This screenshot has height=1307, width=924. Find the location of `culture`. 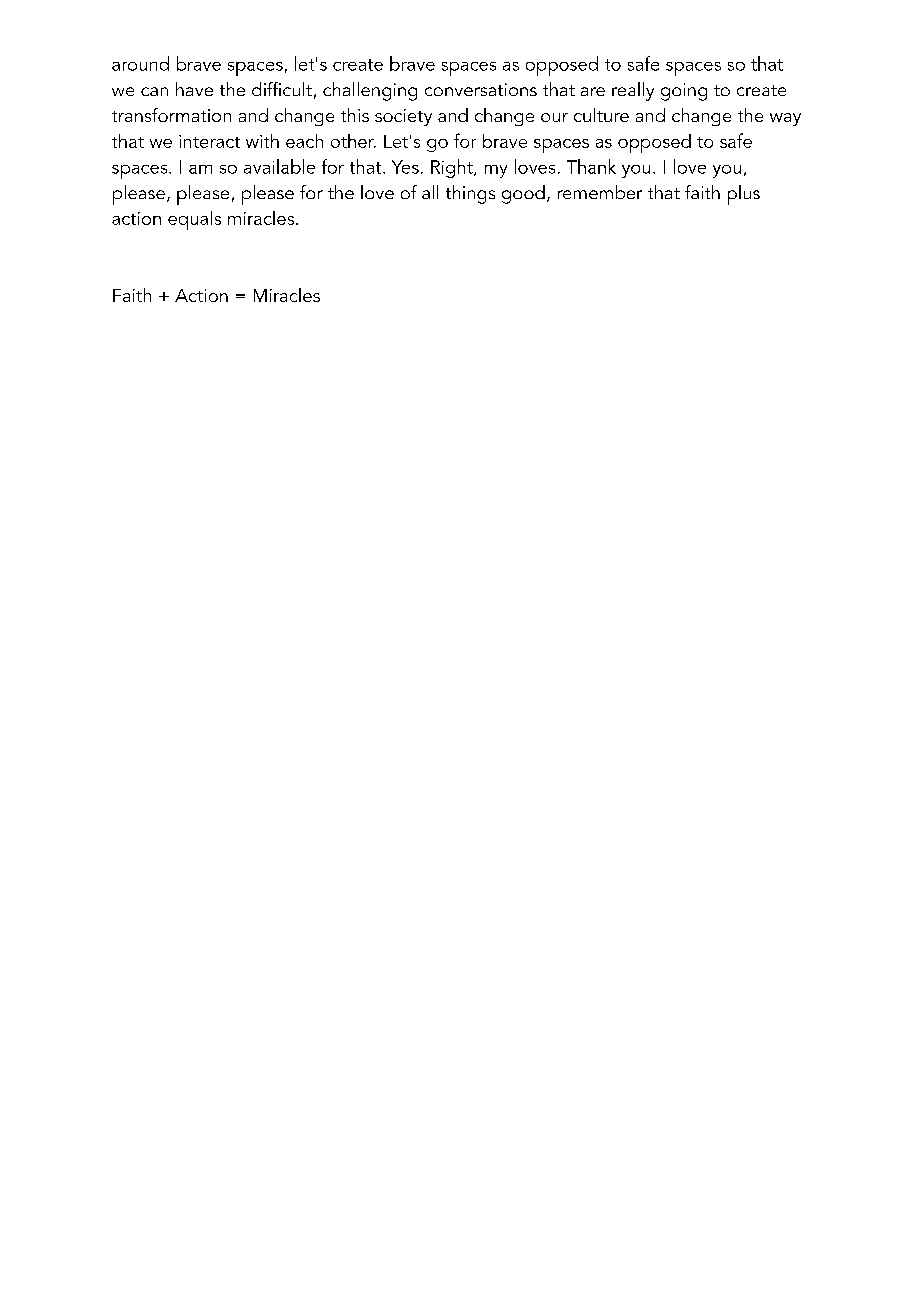

culture is located at coordinates (601, 115).
